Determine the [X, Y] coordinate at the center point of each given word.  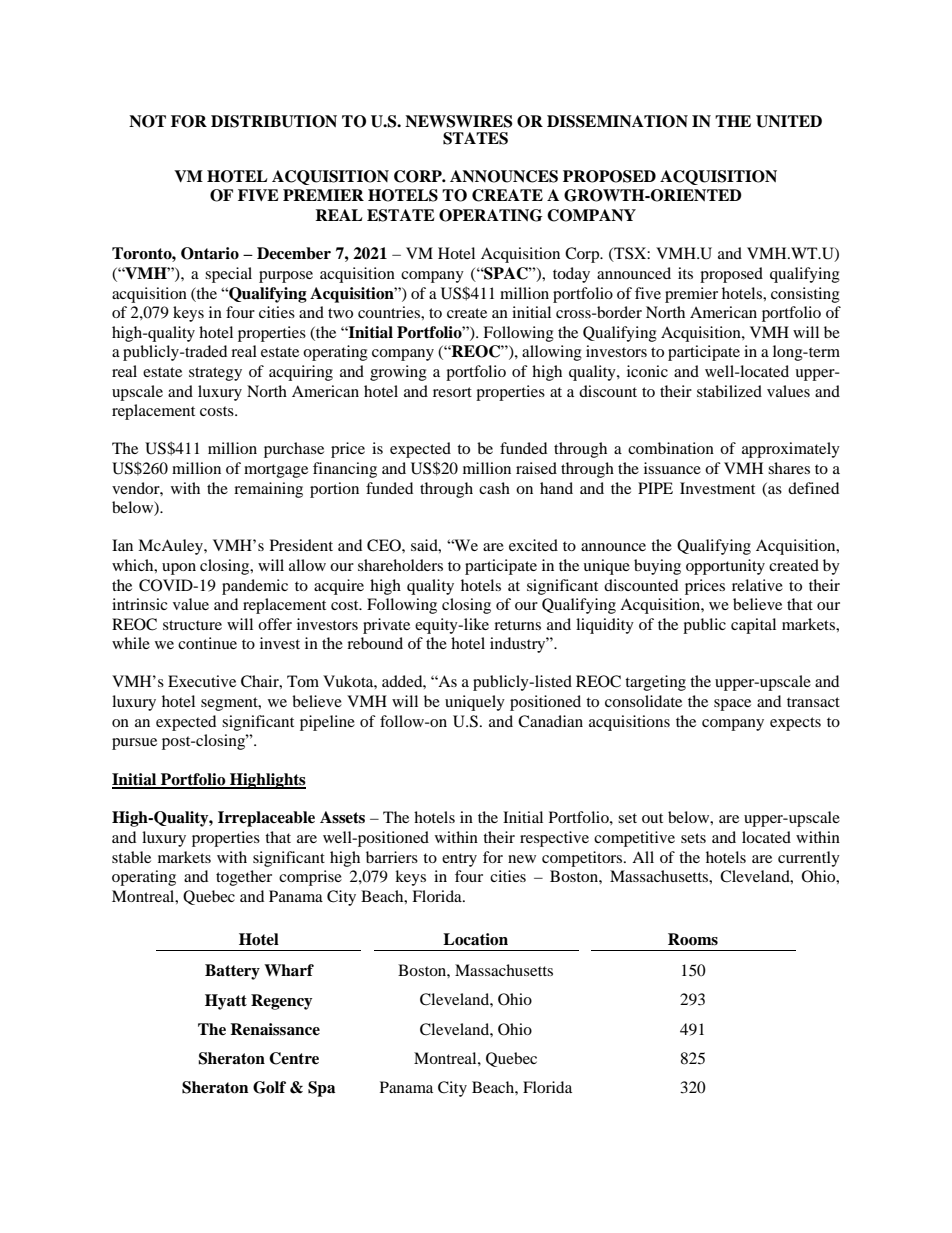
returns [517, 625]
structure [192, 625]
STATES [475, 138]
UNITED [789, 121]
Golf [269, 1087]
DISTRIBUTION [274, 121]
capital [753, 626]
